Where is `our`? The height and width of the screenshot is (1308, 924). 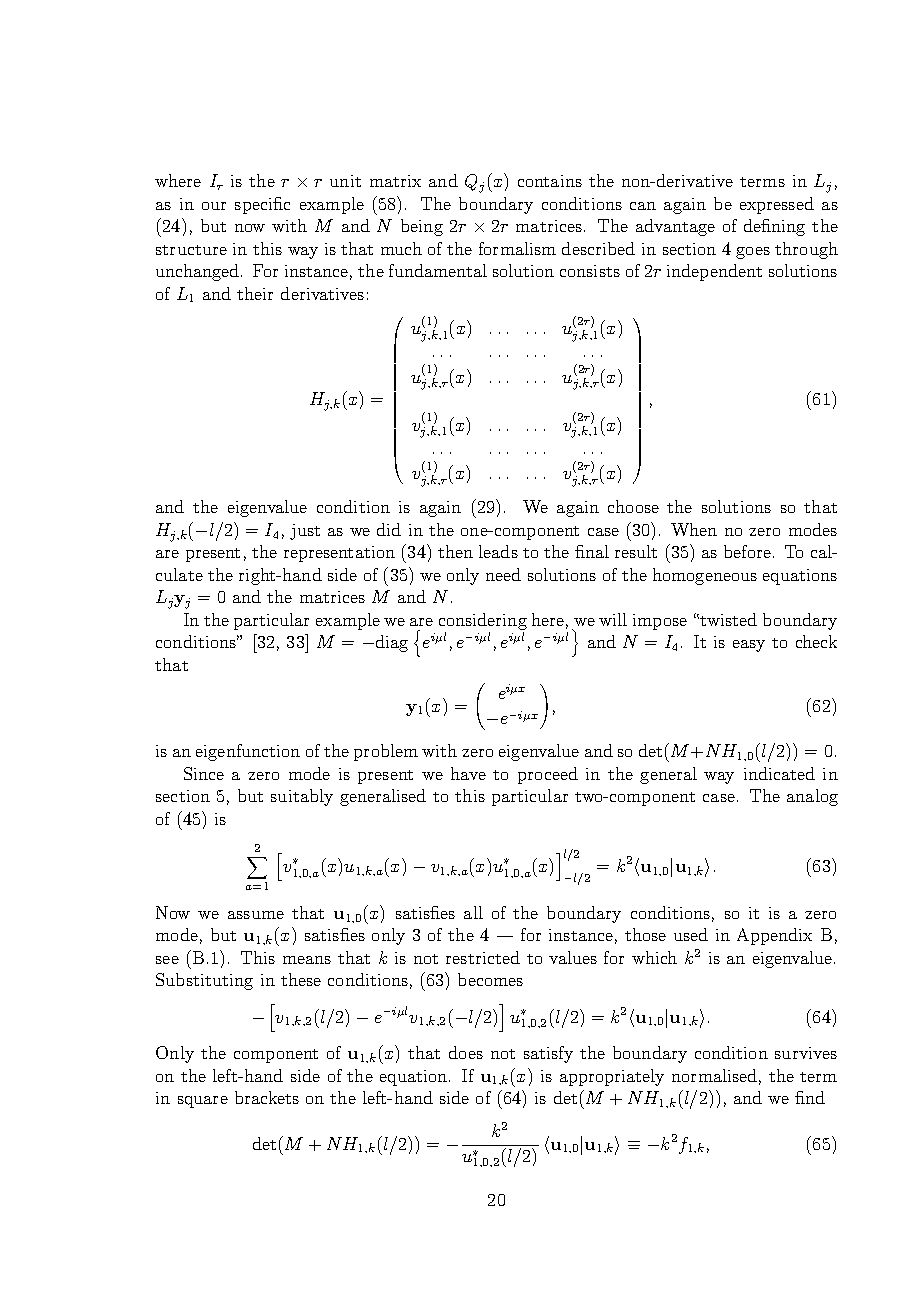
our is located at coordinates (214, 206).
